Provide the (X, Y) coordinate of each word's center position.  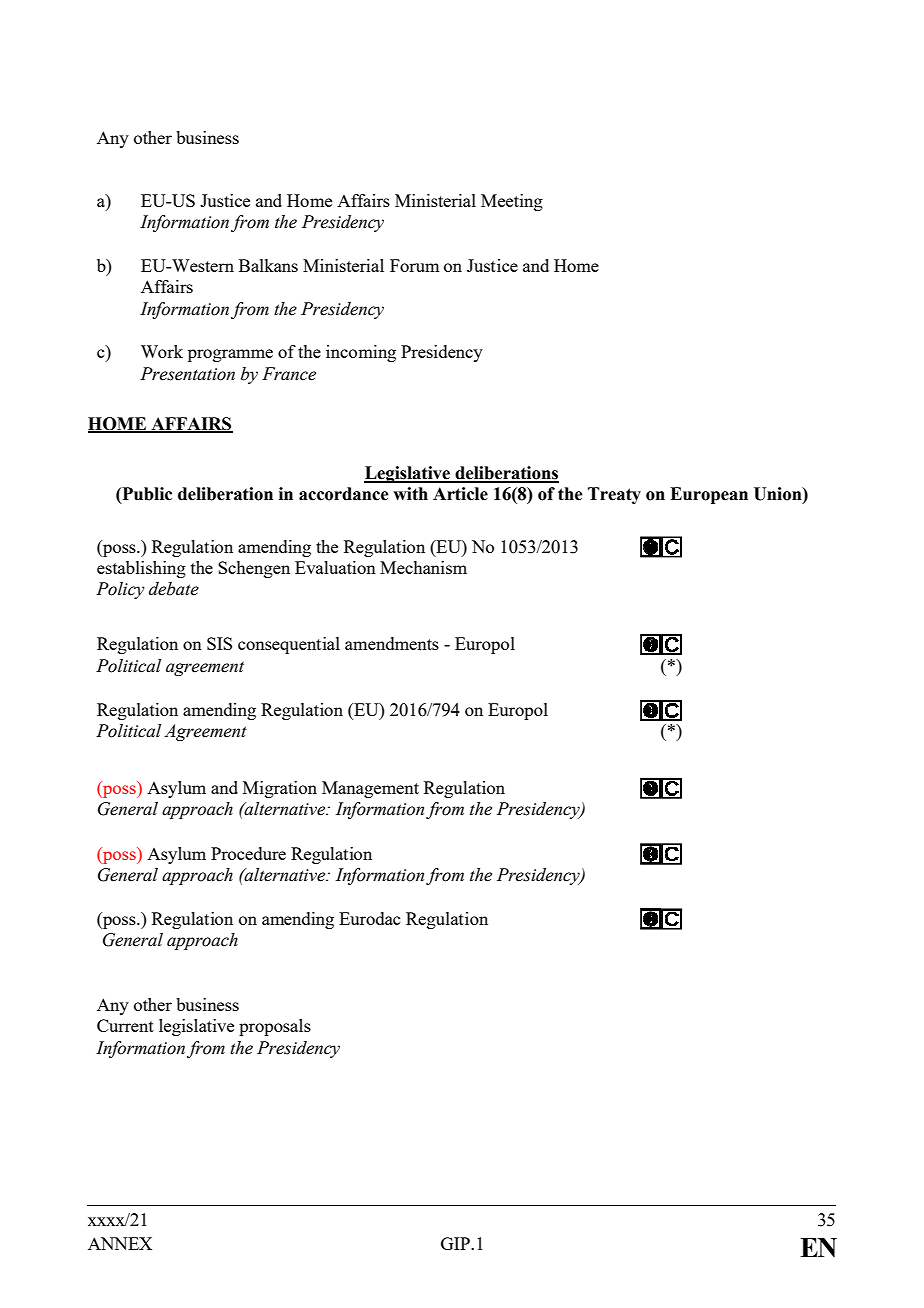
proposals (275, 1027)
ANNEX (120, 1243)
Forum (414, 265)
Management (370, 789)
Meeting (512, 202)
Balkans (268, 265)
